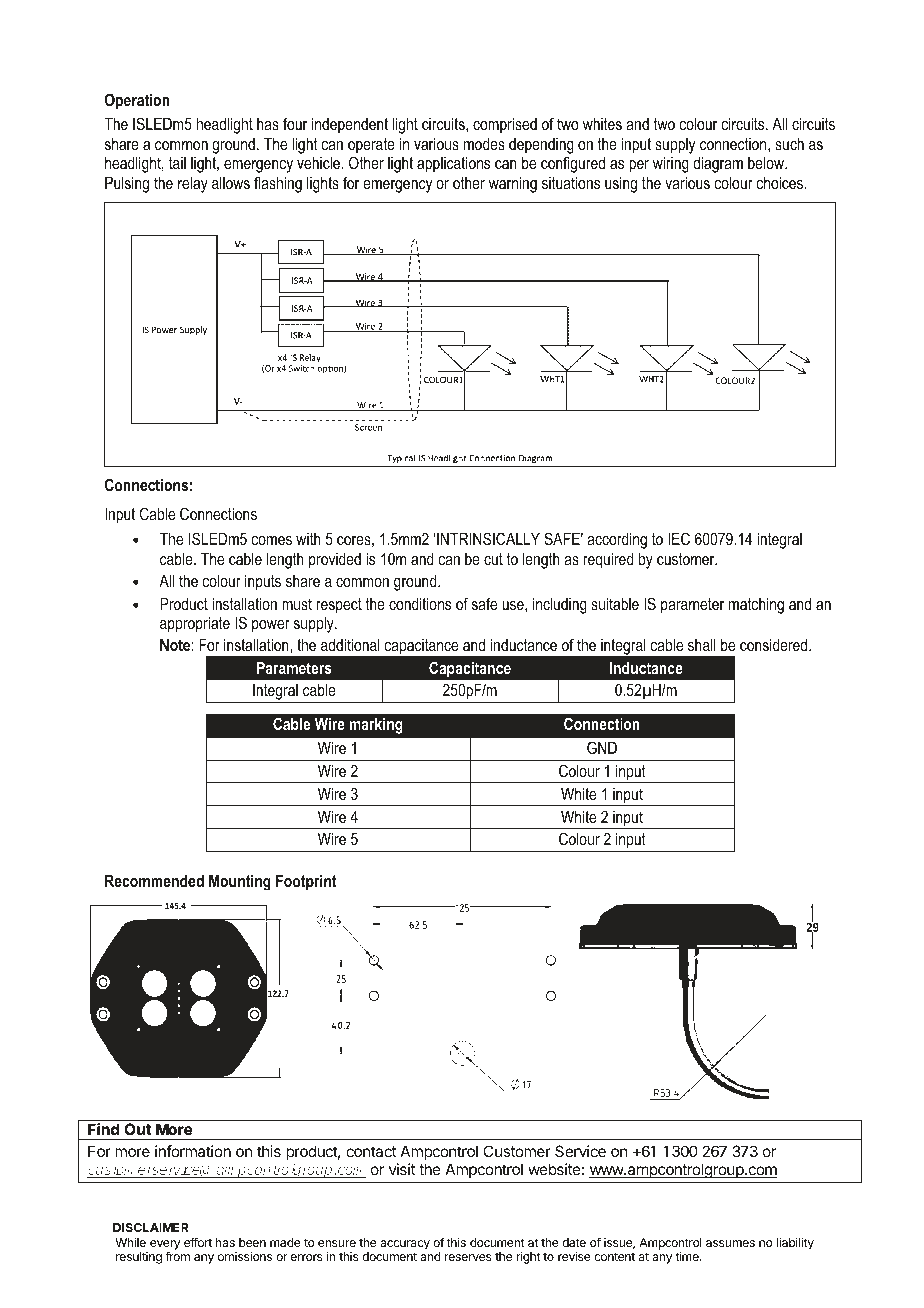  What do you see at coordinates (371, 1151) in the screenshot?
I see `contact` at bounding box center [371, 1151].
